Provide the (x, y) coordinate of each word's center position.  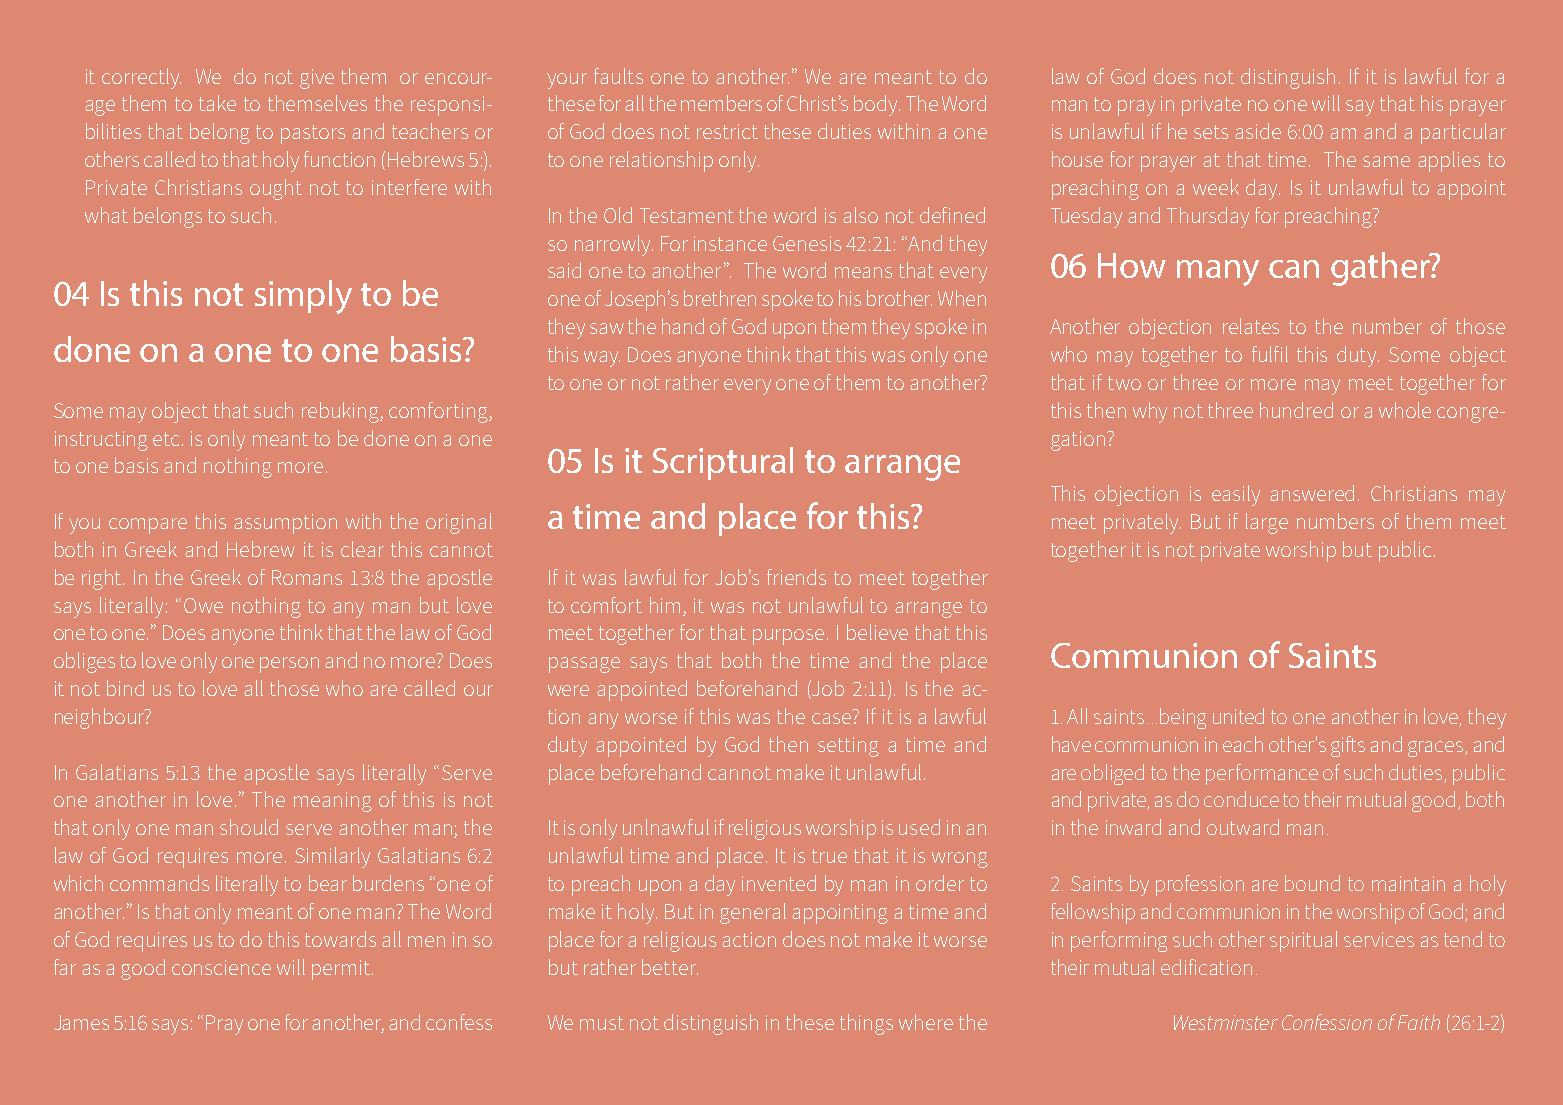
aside (1258, 131)
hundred (1296, 410)
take (217, 103)
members (721, 103)
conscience (221, 967)
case (831, 718)
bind (125, 688)
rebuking (341, 412)
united (1238, 716)
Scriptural (723, 463)
